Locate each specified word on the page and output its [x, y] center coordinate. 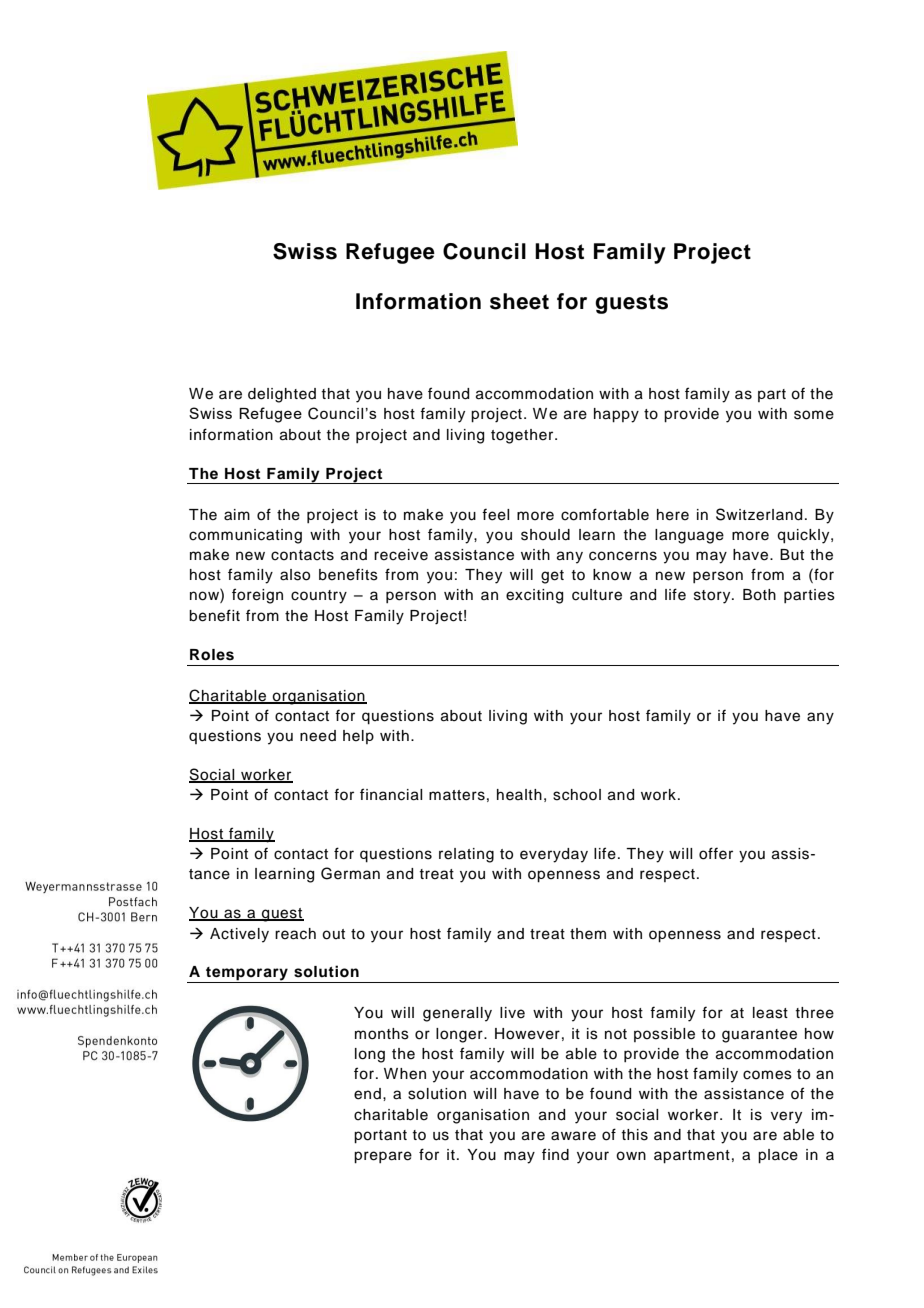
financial [391, 794]
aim [237, 515]
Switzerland [759, 514]
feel [495, 514]
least [770, 1013]
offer [716, 853]
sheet [519, 301]
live [512, 1013]
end [367, 1094]
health [519, 795]
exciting [534, 596]
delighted [282, 395]
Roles [212, 655]
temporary [247, 975]
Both [759, 595]
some [814, 415]
